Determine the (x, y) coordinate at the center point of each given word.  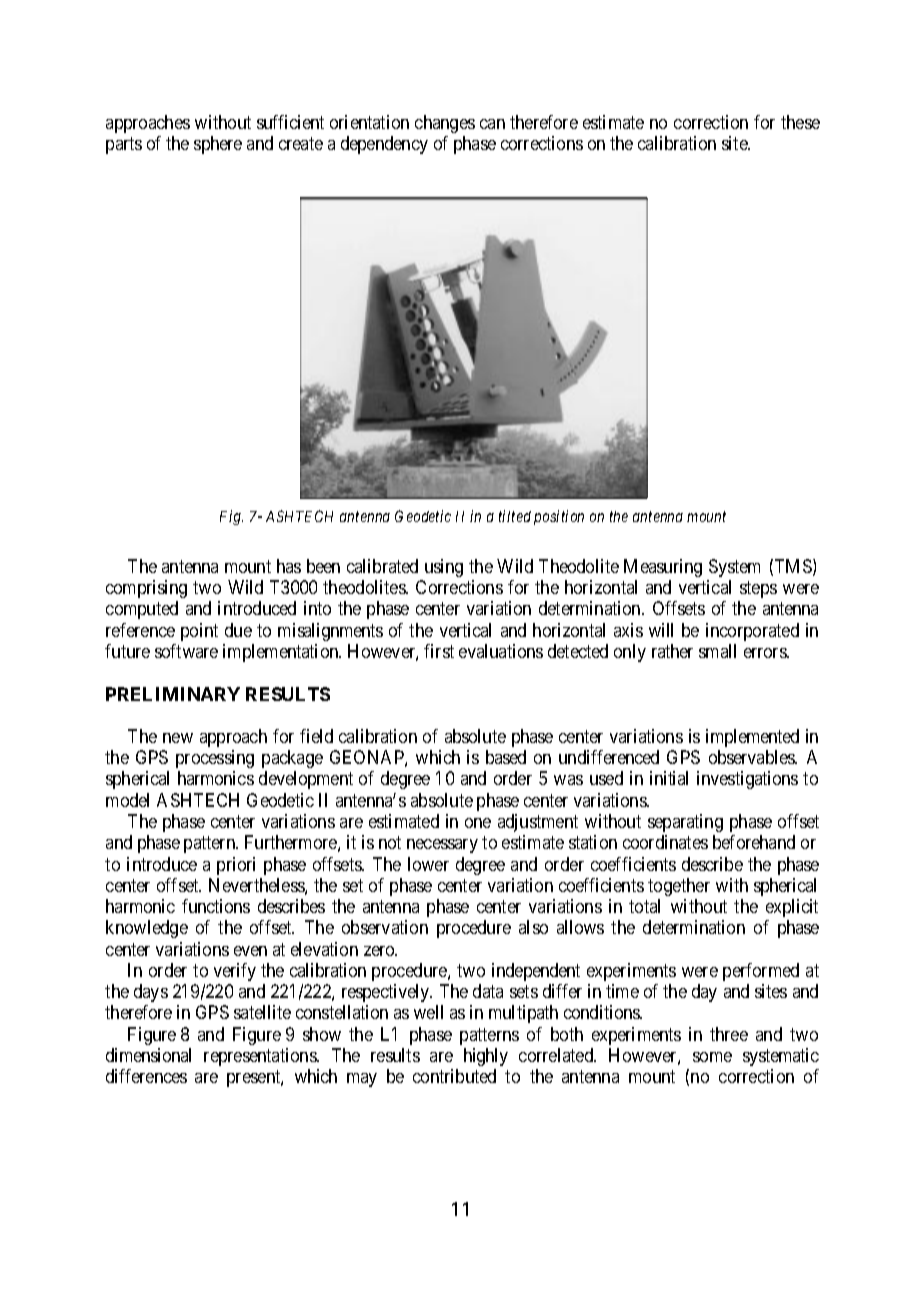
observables (752, 757)
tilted (515, 516)
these (800, 122)
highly (486, 1057)
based (506, 757)
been (323, 566)
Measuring (663, 568)
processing (215, 759)
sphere (218, 145)
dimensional (148, 1055)
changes (445, 124)
